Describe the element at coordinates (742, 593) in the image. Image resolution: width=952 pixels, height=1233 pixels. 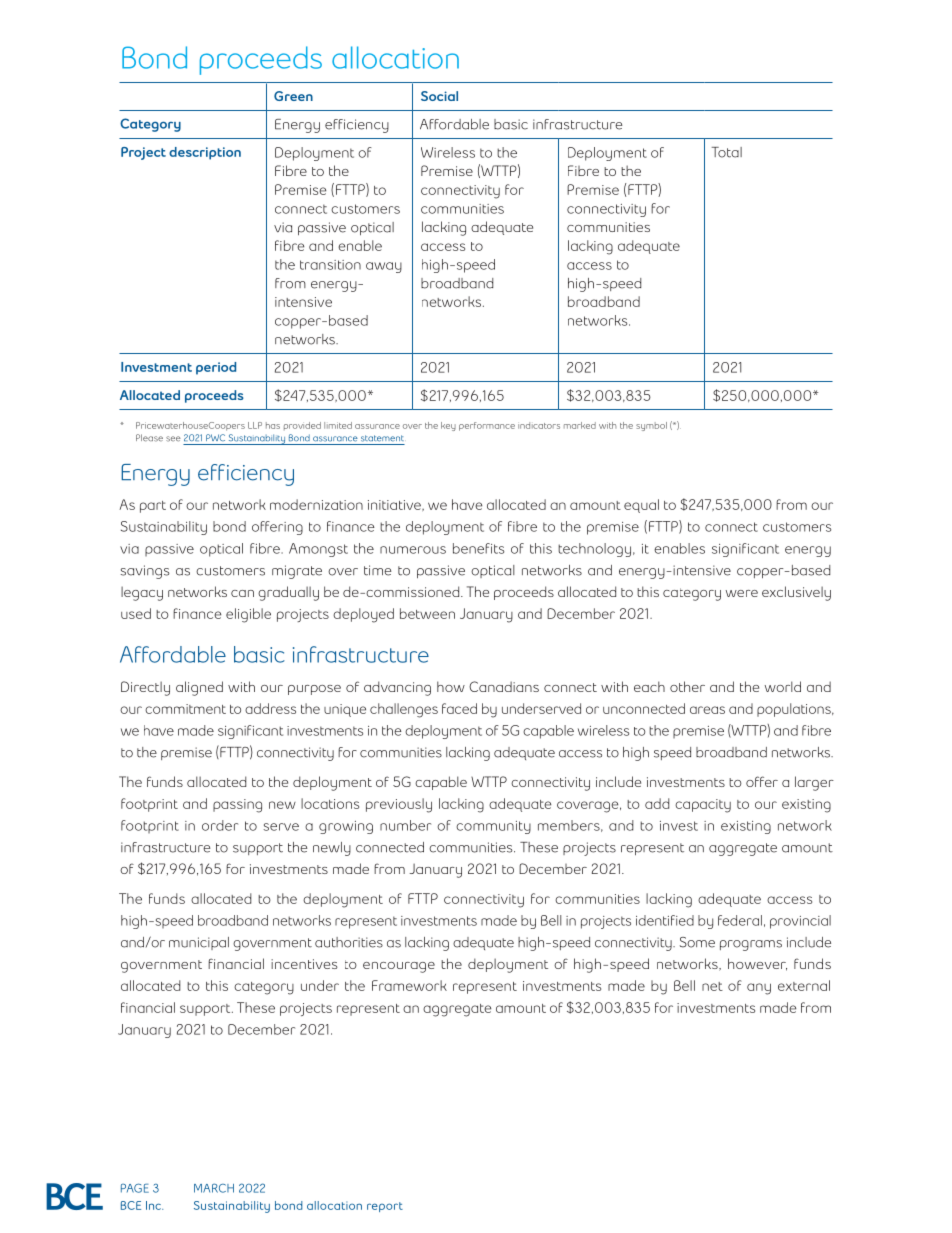
I see `were` at that location.
